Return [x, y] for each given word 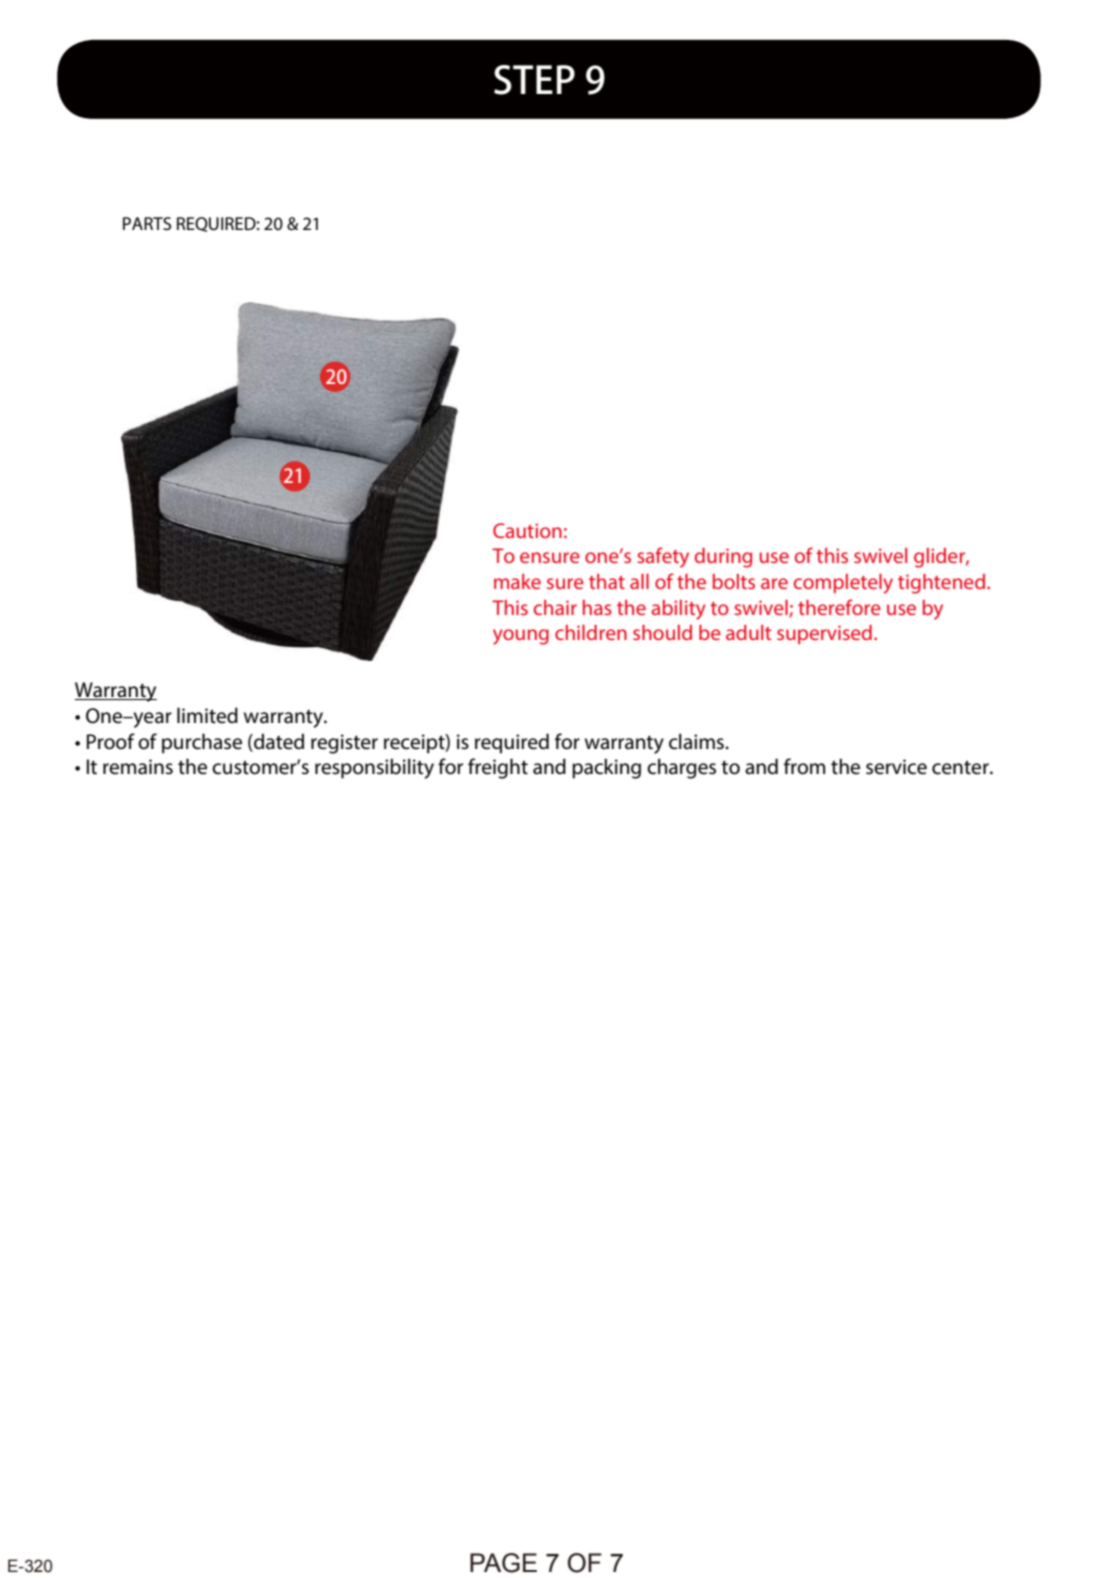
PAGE [503, 1563]
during [723, 558]
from [804, 766]
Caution [527, 530]
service [896, 767]
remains [138, 767]
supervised [824, 634]
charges [681, 768]
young [521, 637]
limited [207, 715]
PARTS [147, 223]
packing [606, 768]
